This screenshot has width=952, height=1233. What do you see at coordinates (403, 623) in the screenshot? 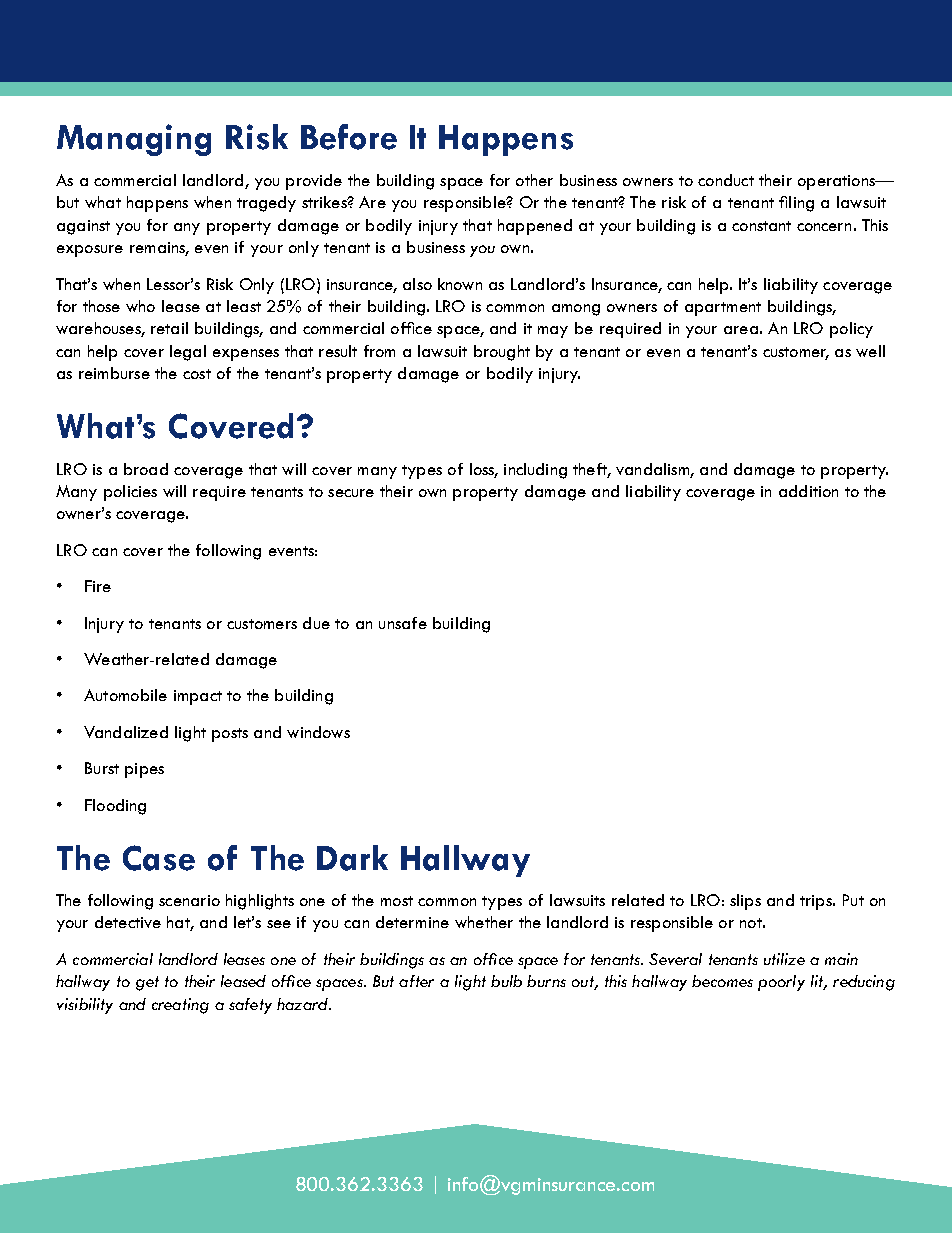
I see `unsafe` at bounding box center [403, 623].
